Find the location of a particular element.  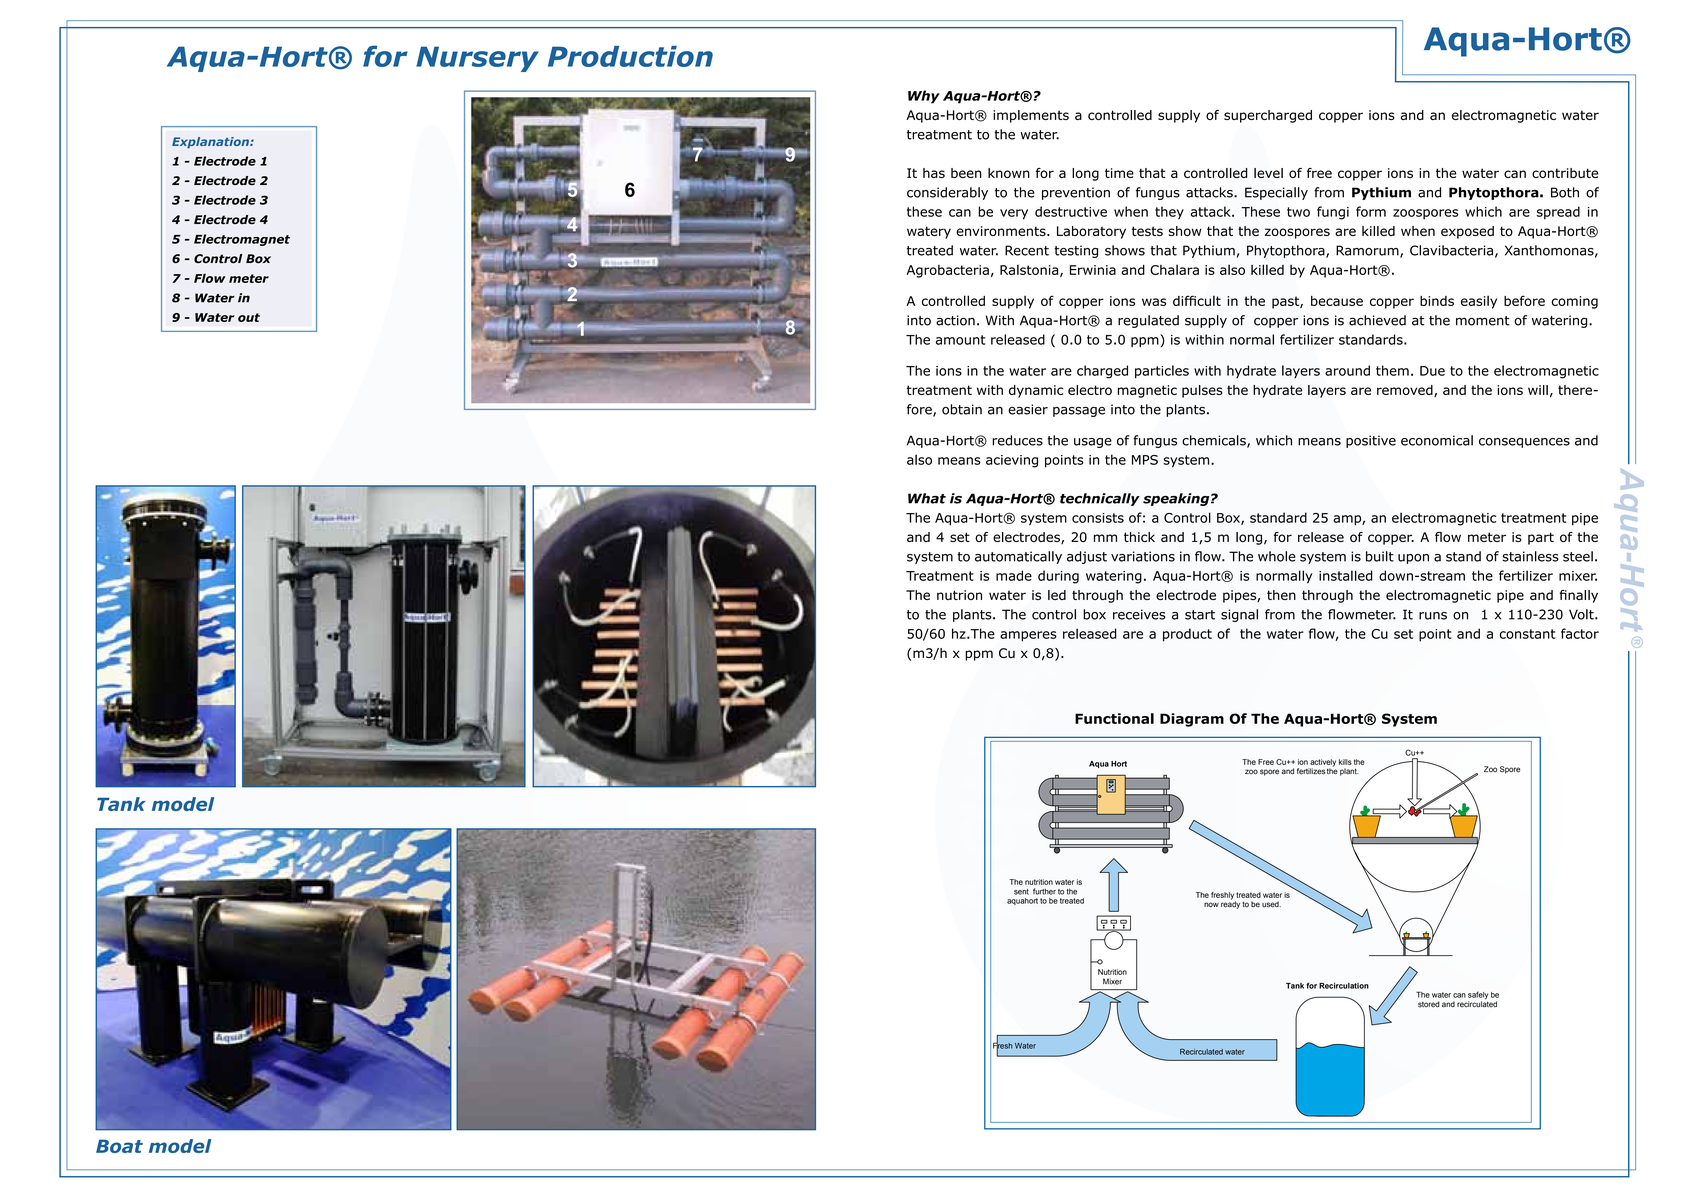

made is located at coordinates (1014, 575).
